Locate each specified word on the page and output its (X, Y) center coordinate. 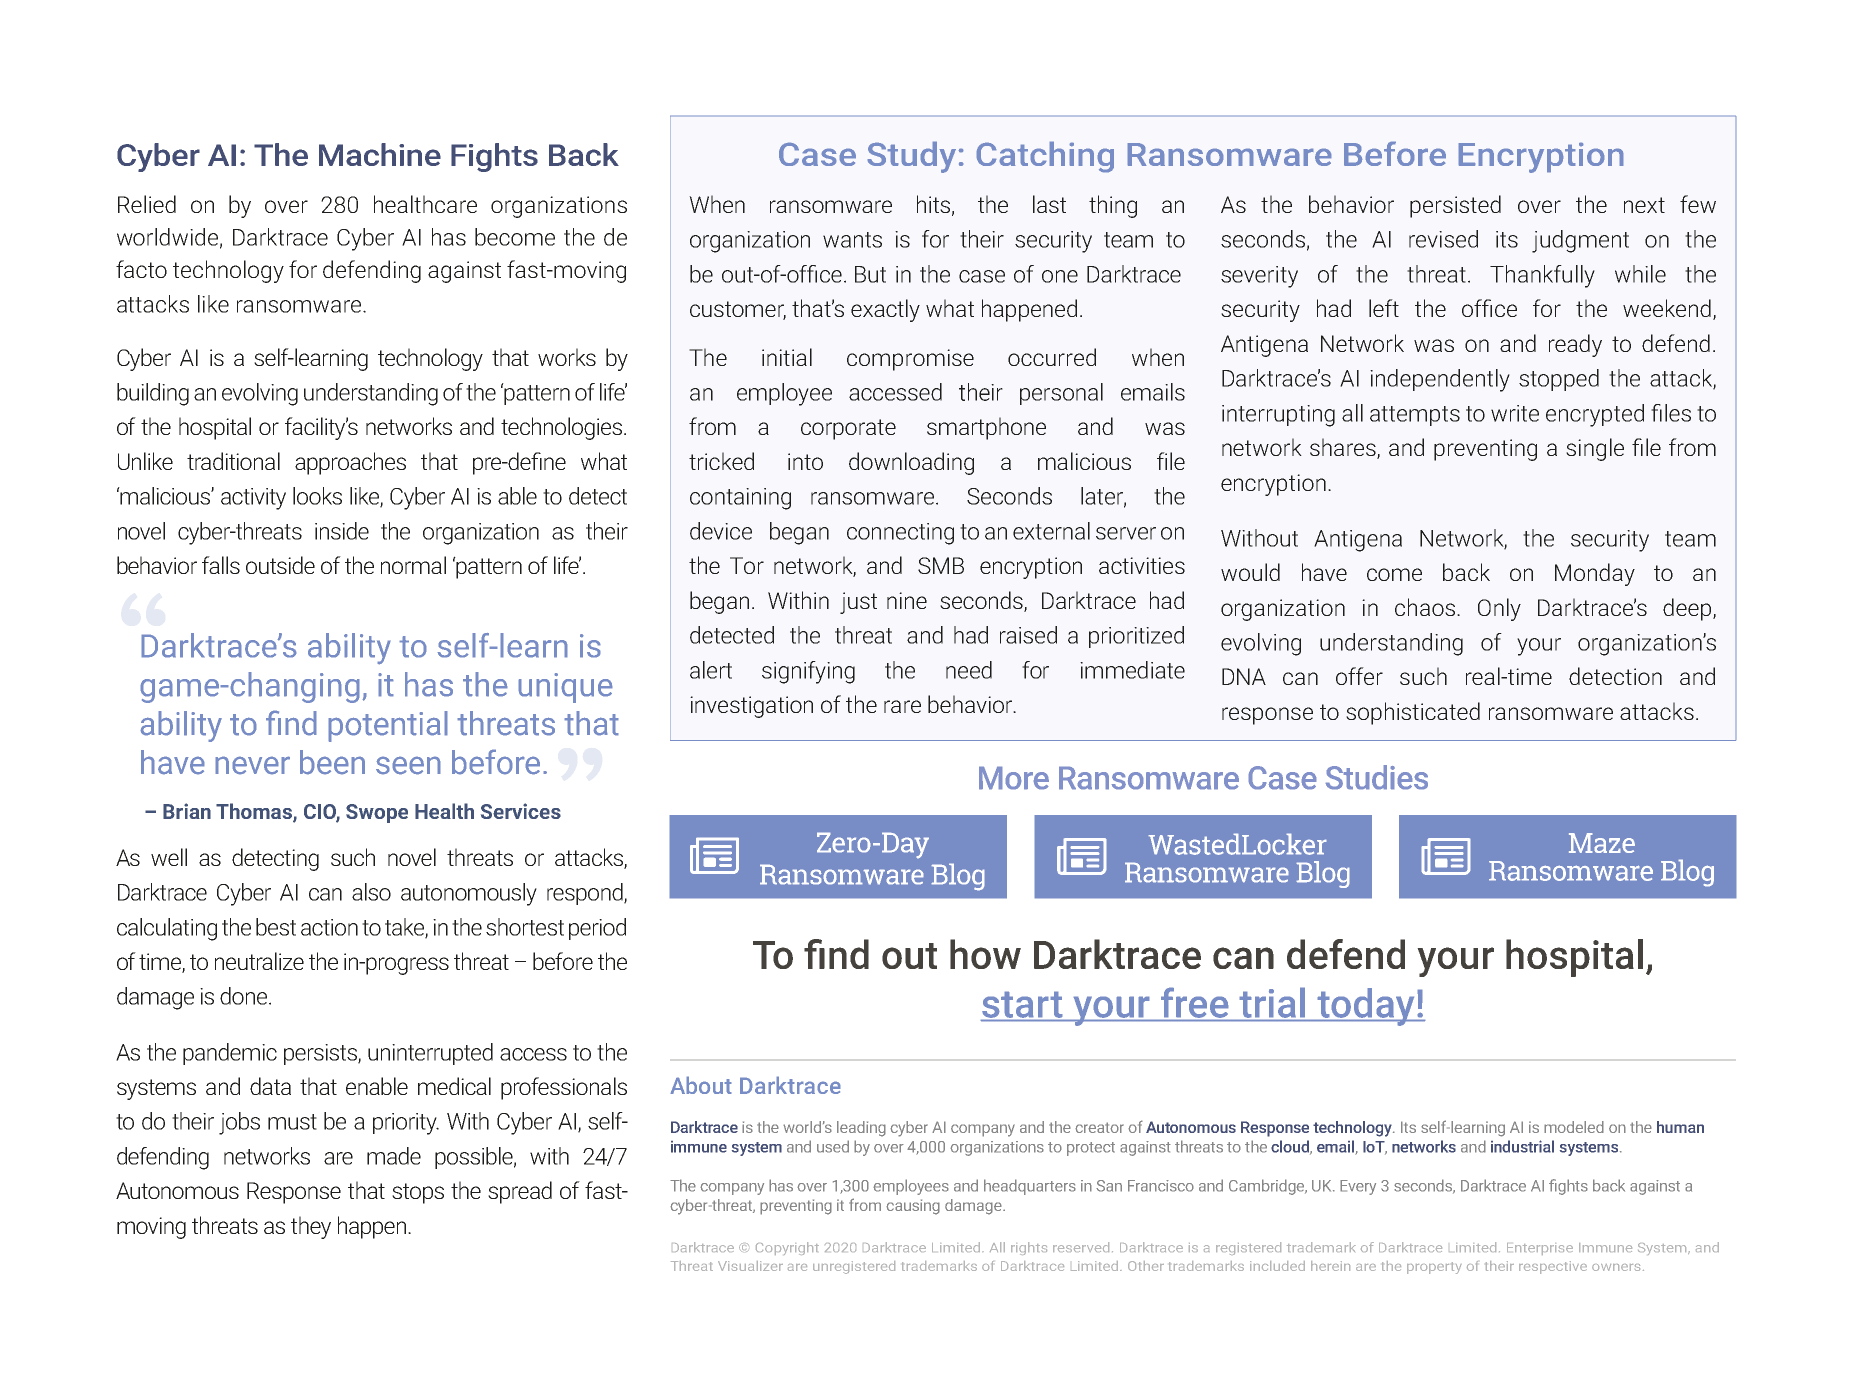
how (985, 954)
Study (912, 157)
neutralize (259, 961)
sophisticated (1413, 713)
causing (913, 1207)
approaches (350, 463)
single (1595, 449)
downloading (911, 463)
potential (388, 726)
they (311, 1227)
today (1366, 1007)
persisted (1455, 206)
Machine (380, 154)
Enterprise (1540, 1249)
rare (902, 706)
